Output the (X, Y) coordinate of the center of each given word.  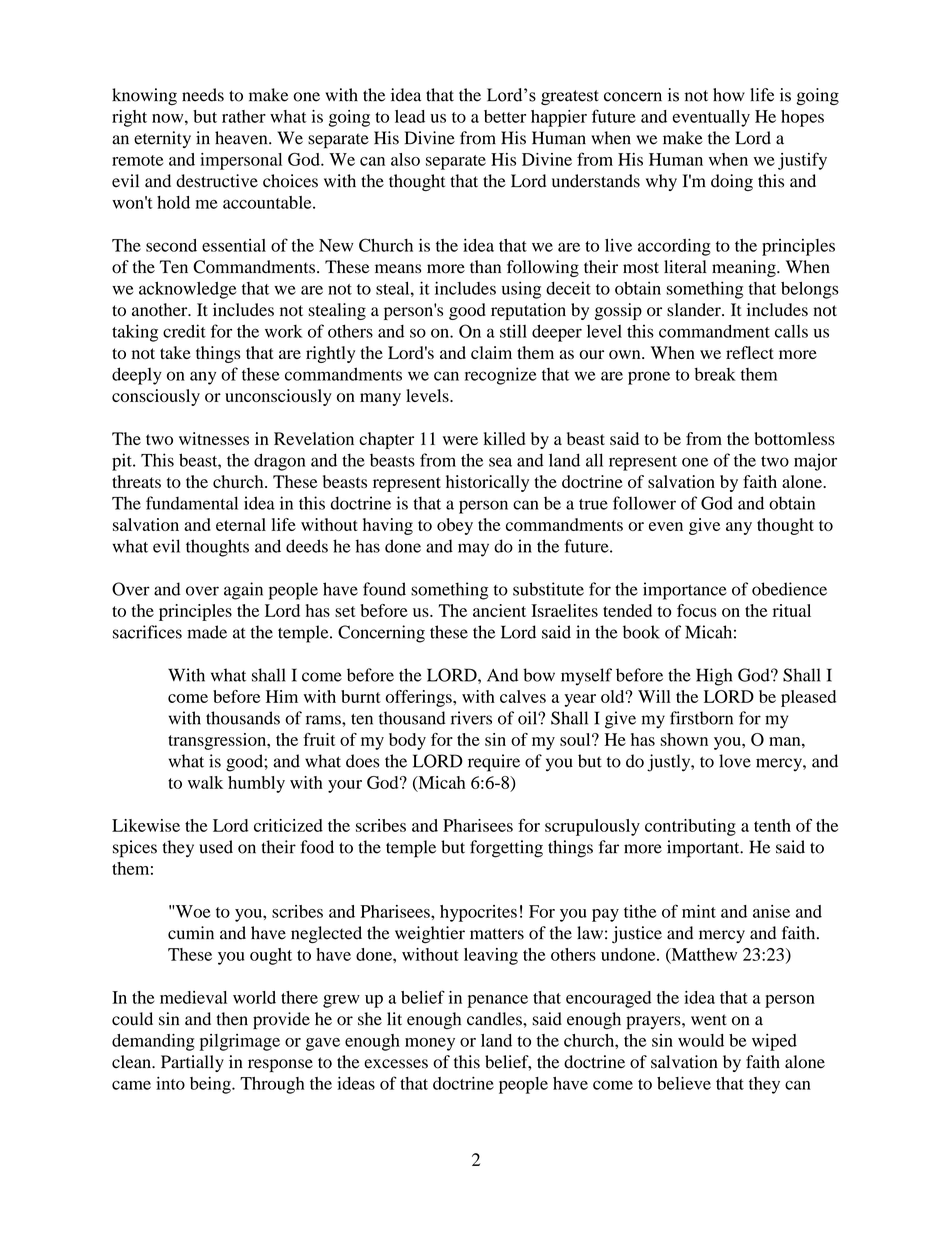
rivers (471, 718)
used (216, 847)
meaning (745, 268)
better (505, 116)
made (207, 632)
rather (244, 116)
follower (644, 503)
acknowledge (187, 290)
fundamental (192, 503)
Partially (192, 1063)
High (714, 677)
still (513, 331)
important (704, 849)
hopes (802, 118)
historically (487, 483)
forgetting (506, 849)
